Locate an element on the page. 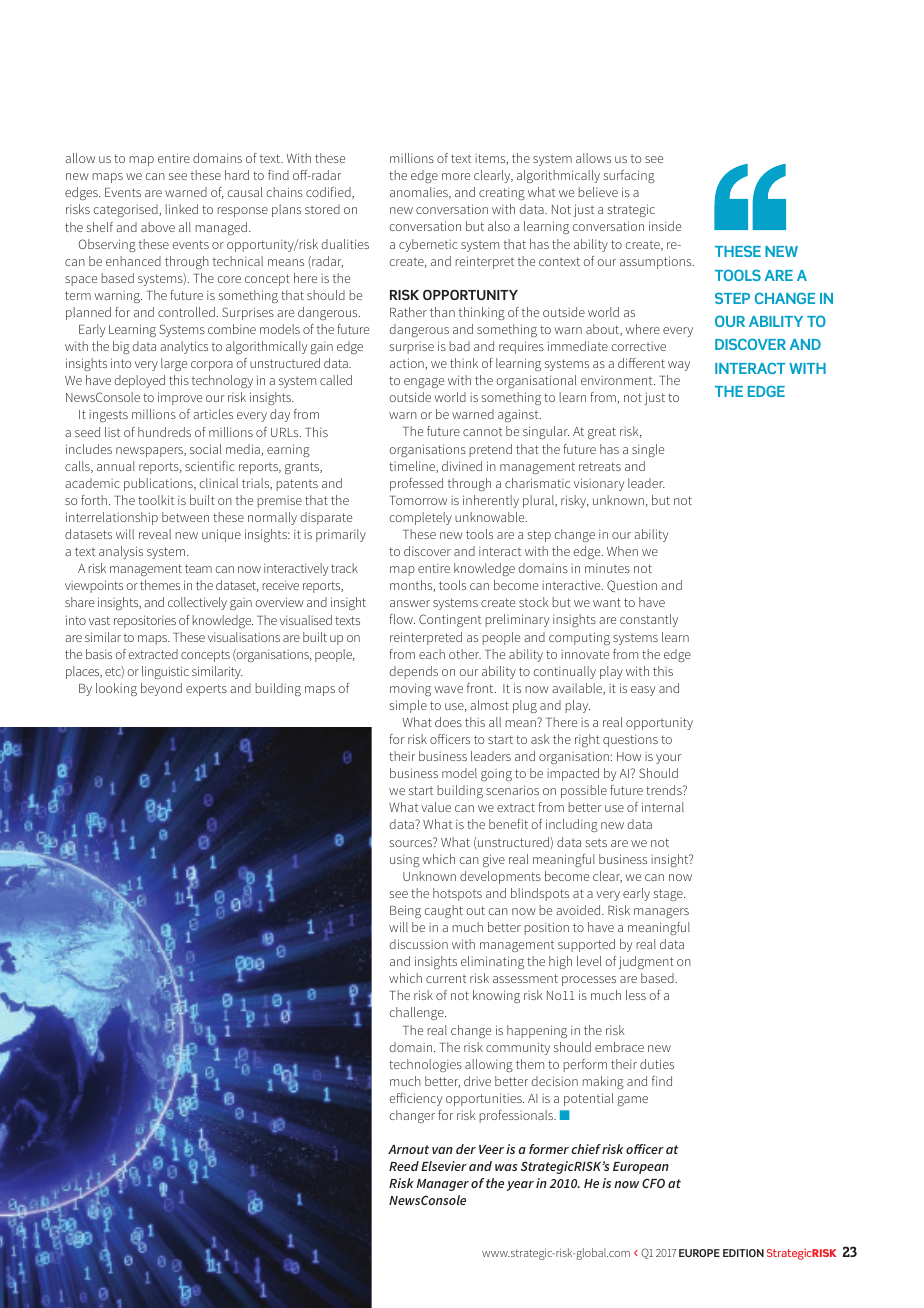 This page has width=924, height=1308. beyond is located at coordinates (161, 689).
